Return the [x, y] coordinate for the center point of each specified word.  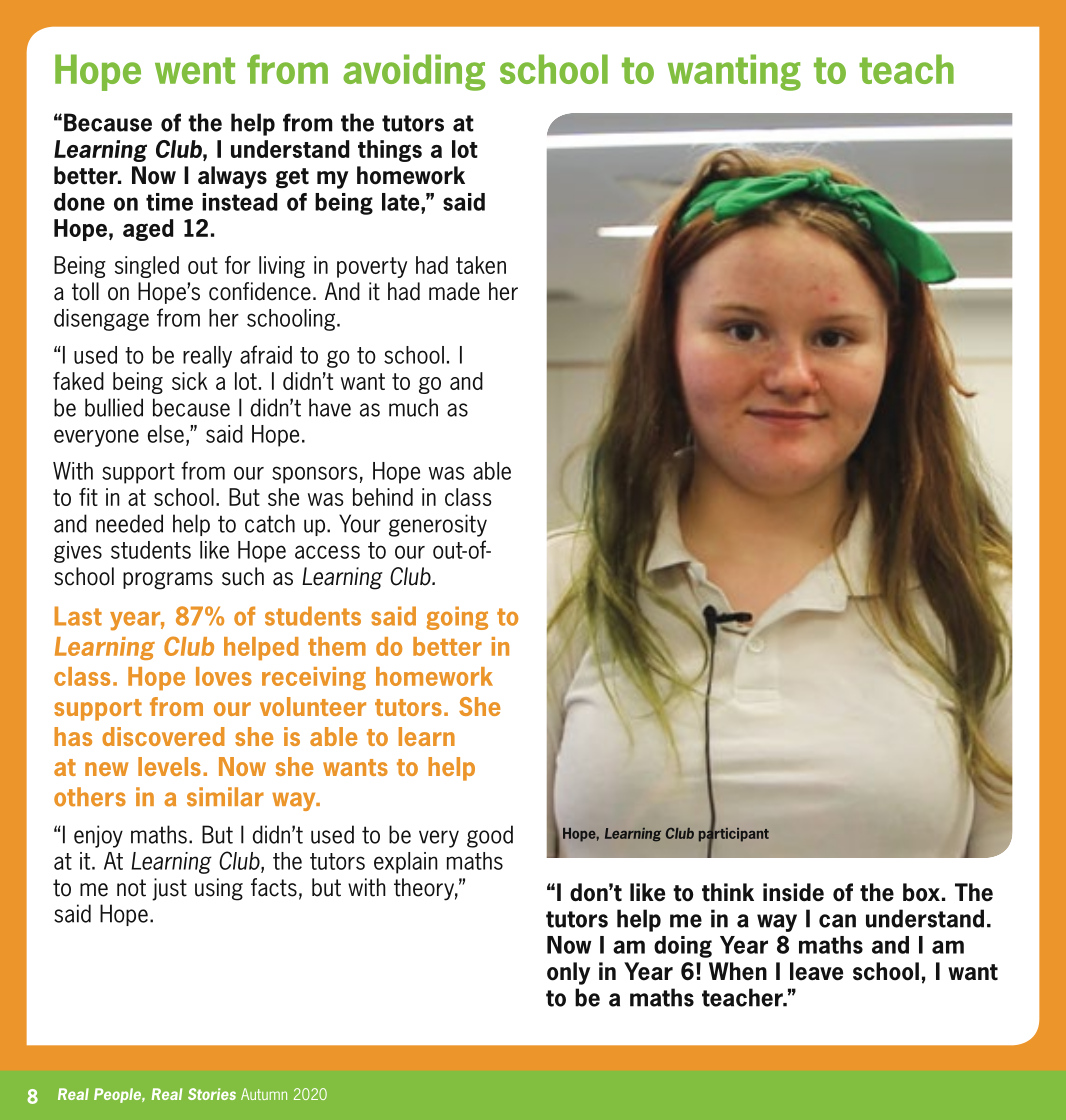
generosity [438, 525]
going [457, 618]
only [568, 973]
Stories [212, 1094]
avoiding [414, 72]
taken [481, 265]
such [243, 576]
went [195, 70]
